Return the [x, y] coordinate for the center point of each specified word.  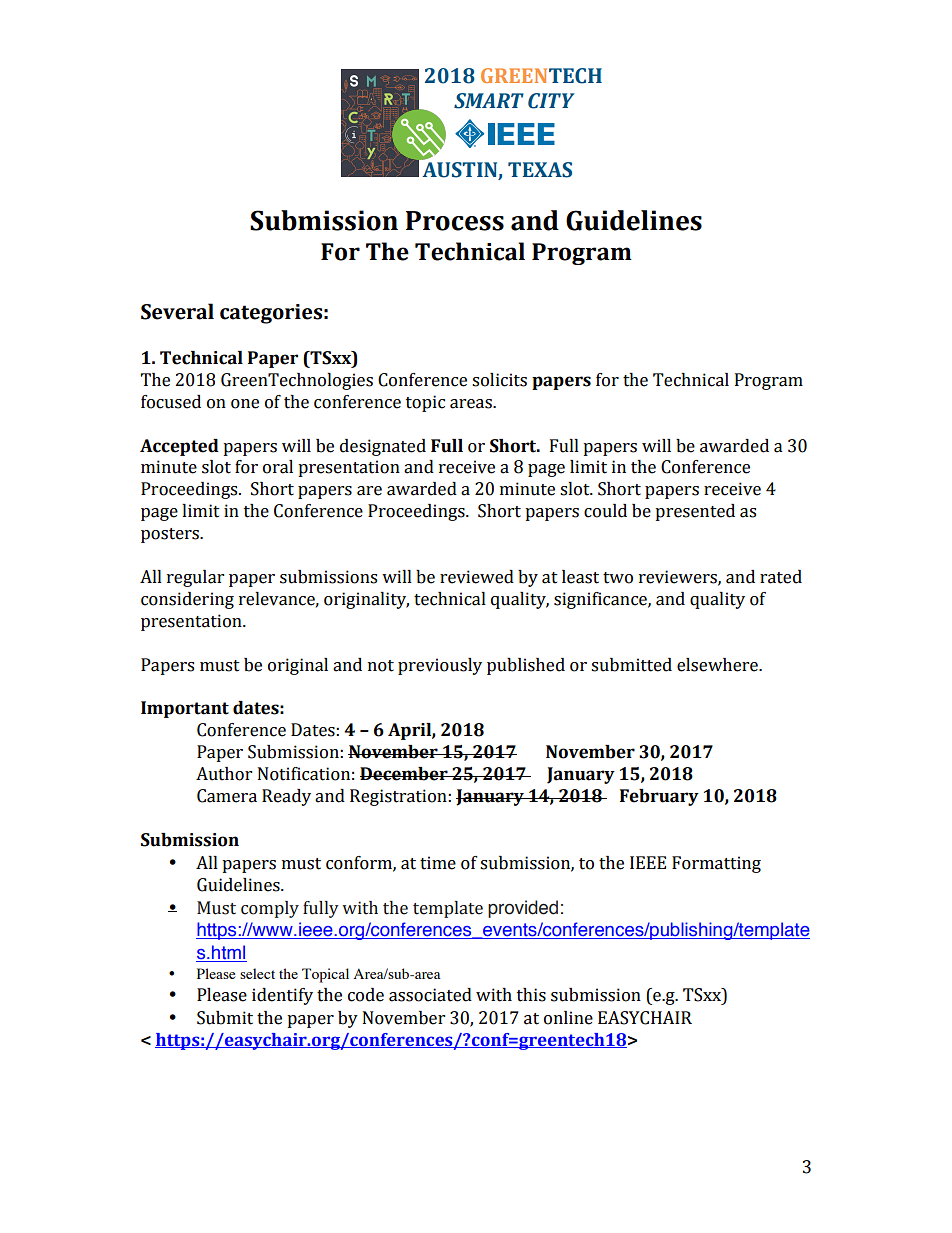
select [257, 973]
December [405, 774]
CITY [551, 101]
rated [781, 577]
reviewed [477, 577]
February [659, 797]
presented [695, 512]
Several [177, 311]
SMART [489, 101]
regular [195, 578]
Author [224, 774]
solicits [499, 380]
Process [455, 221]
